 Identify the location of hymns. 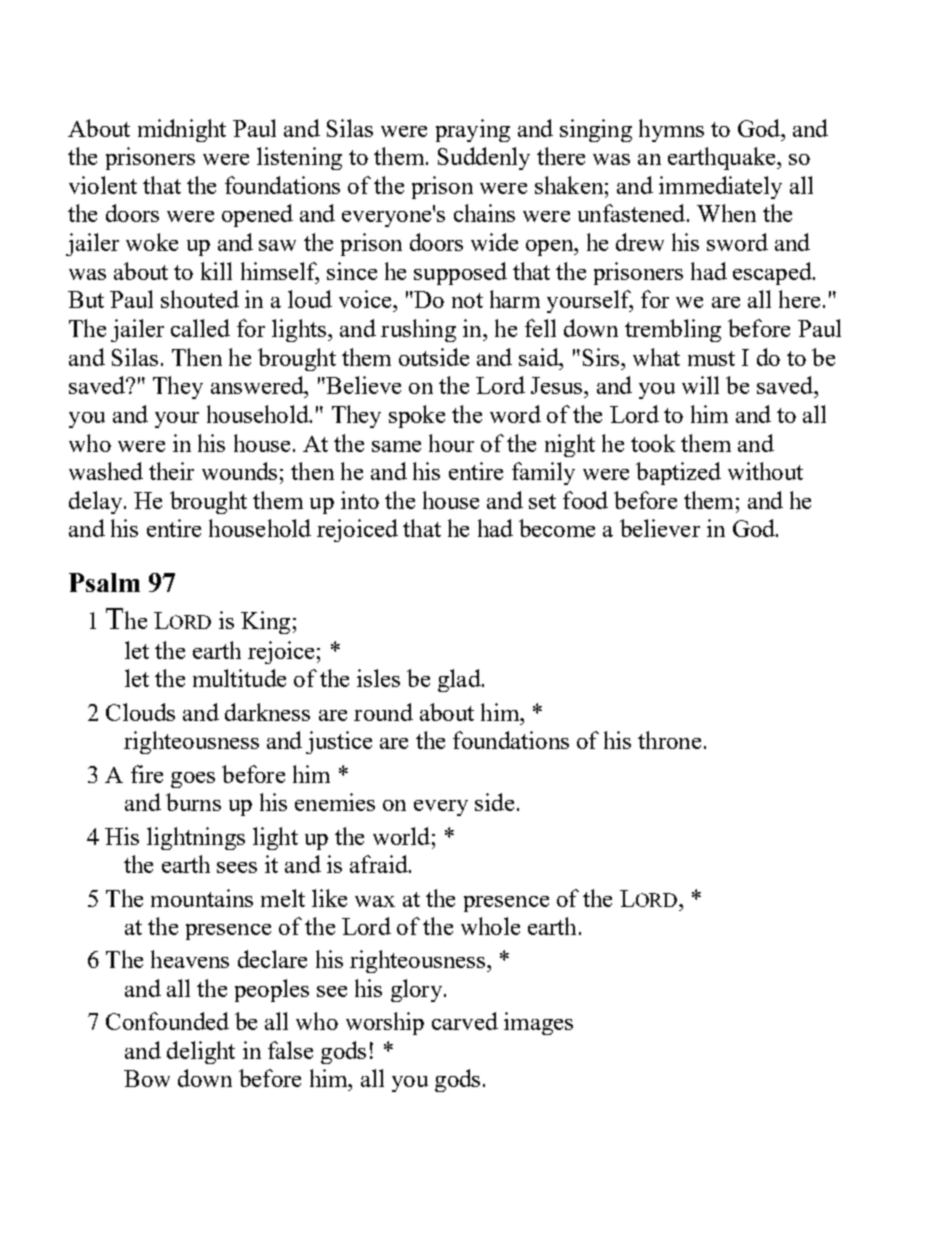
(671, 130).
